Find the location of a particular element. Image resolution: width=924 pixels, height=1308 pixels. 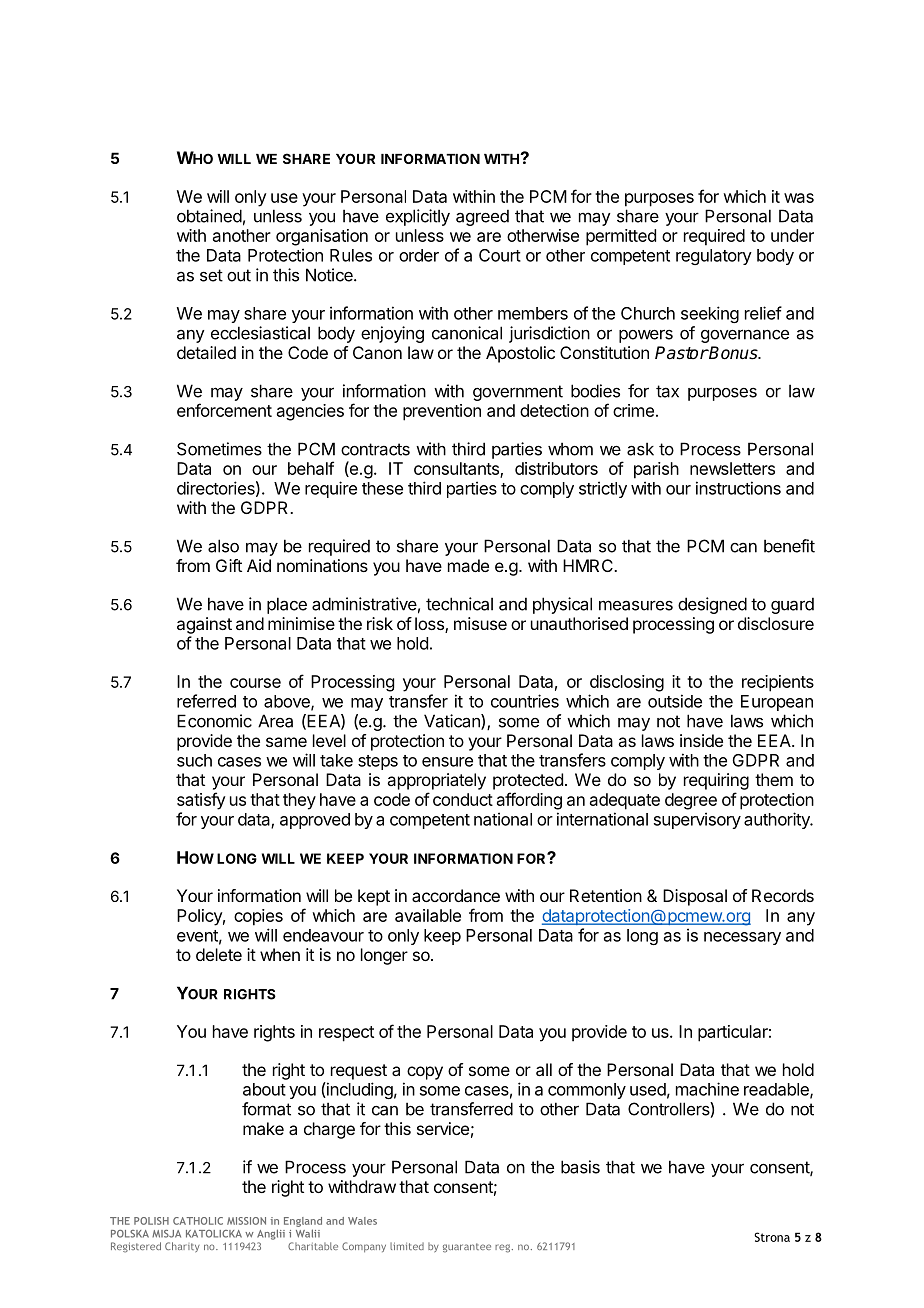

obtained is located at coordinates (209, 216).
